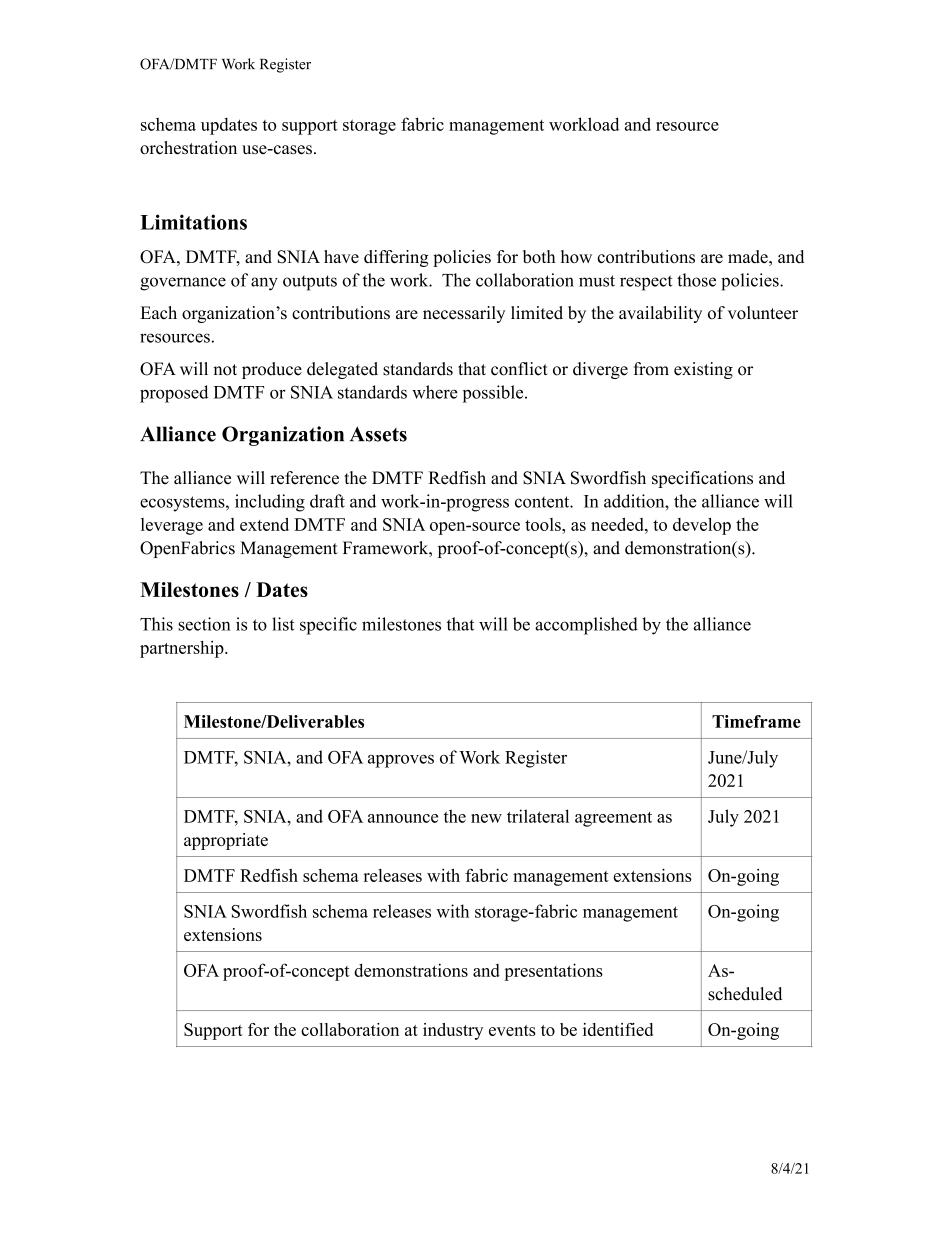 The image size is (952, 1233). What do you see at coordinates (188, 148) in the screenshot?
I see `orchestration` at bounding box center [188, 148].
